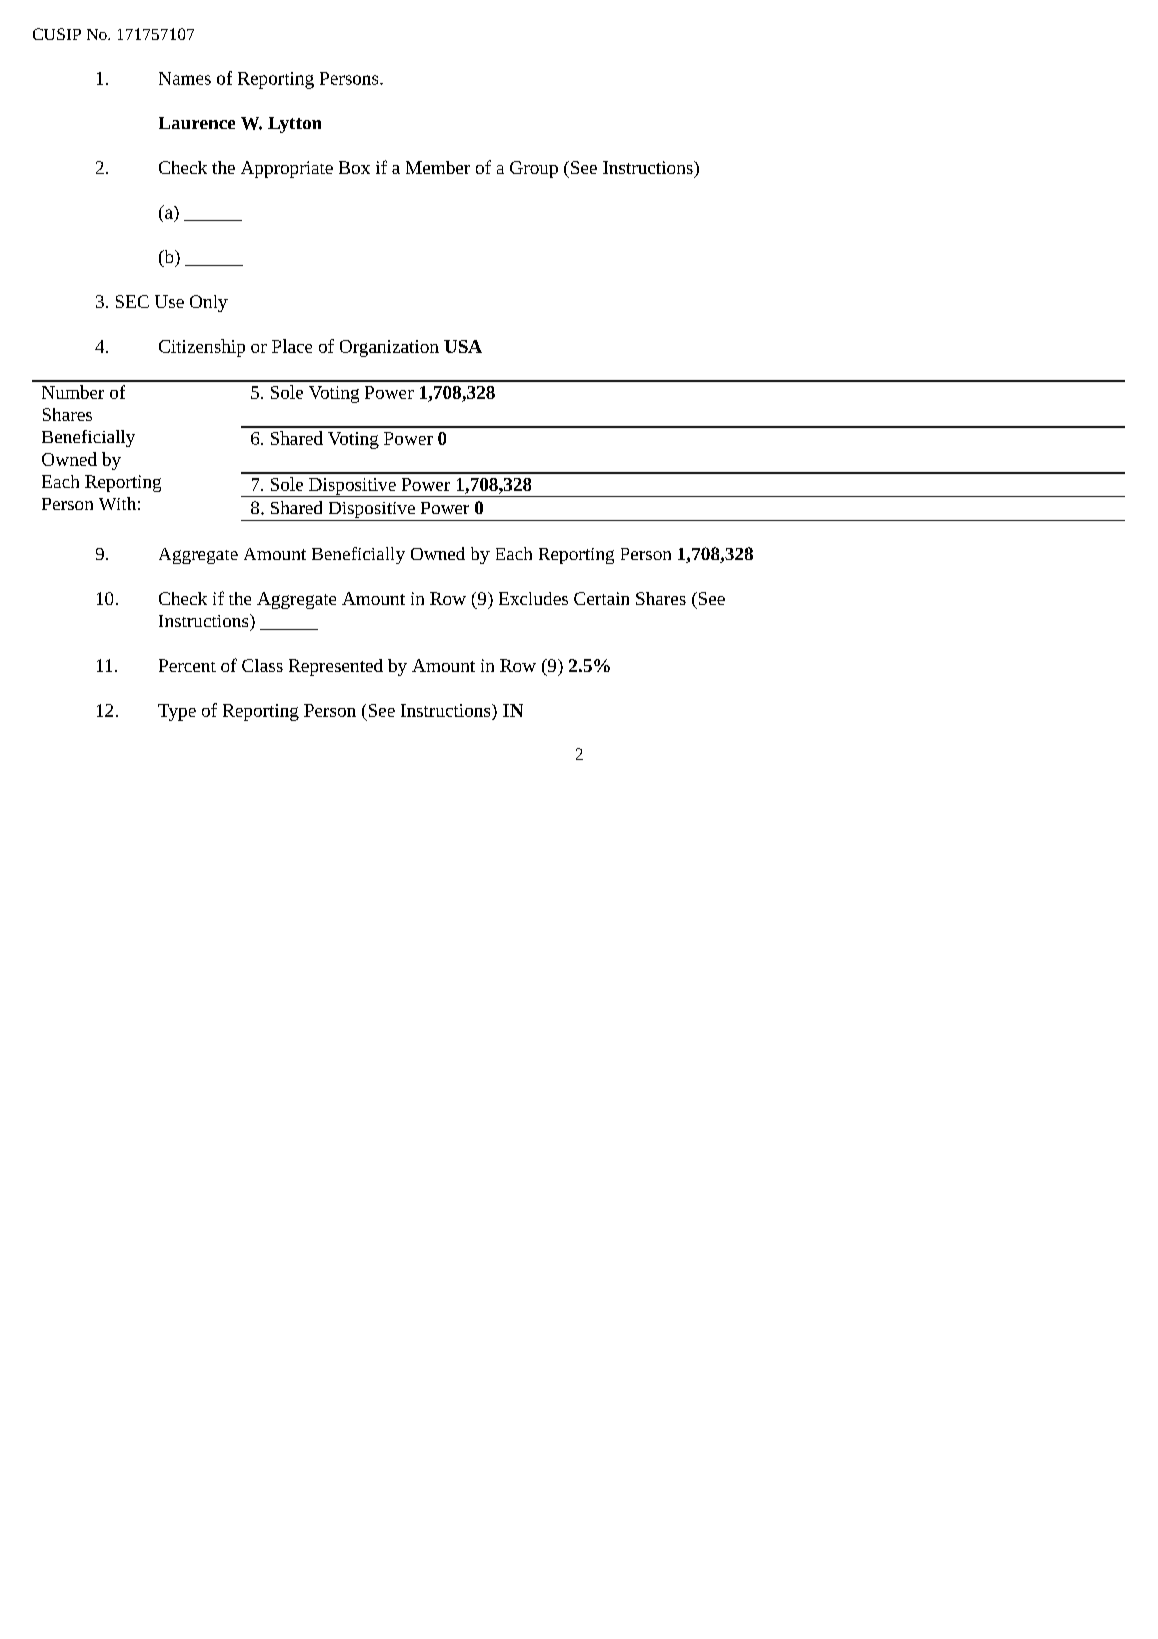  I want to click on Place, so click(292, 346).
